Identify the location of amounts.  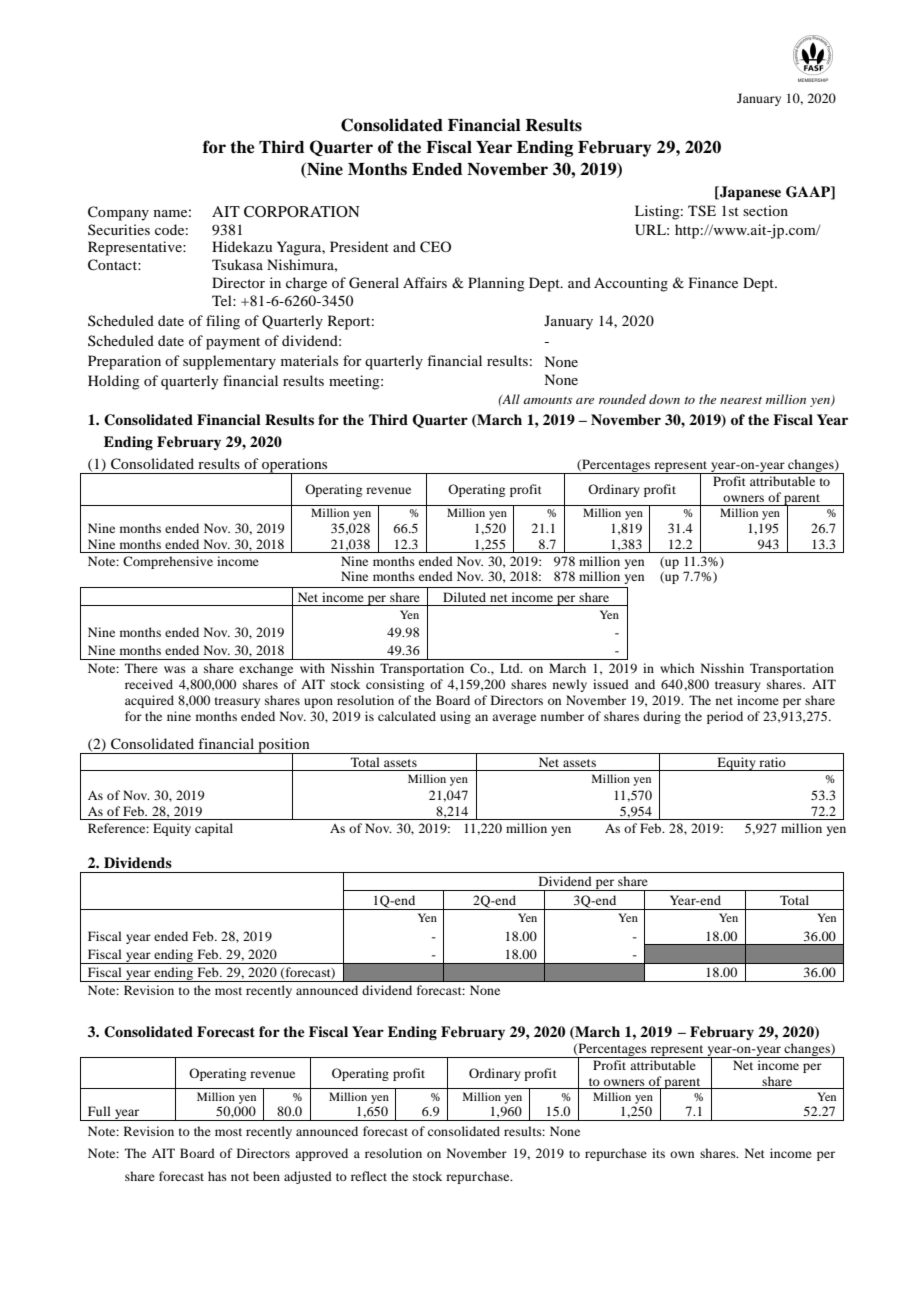
(547, 400).
